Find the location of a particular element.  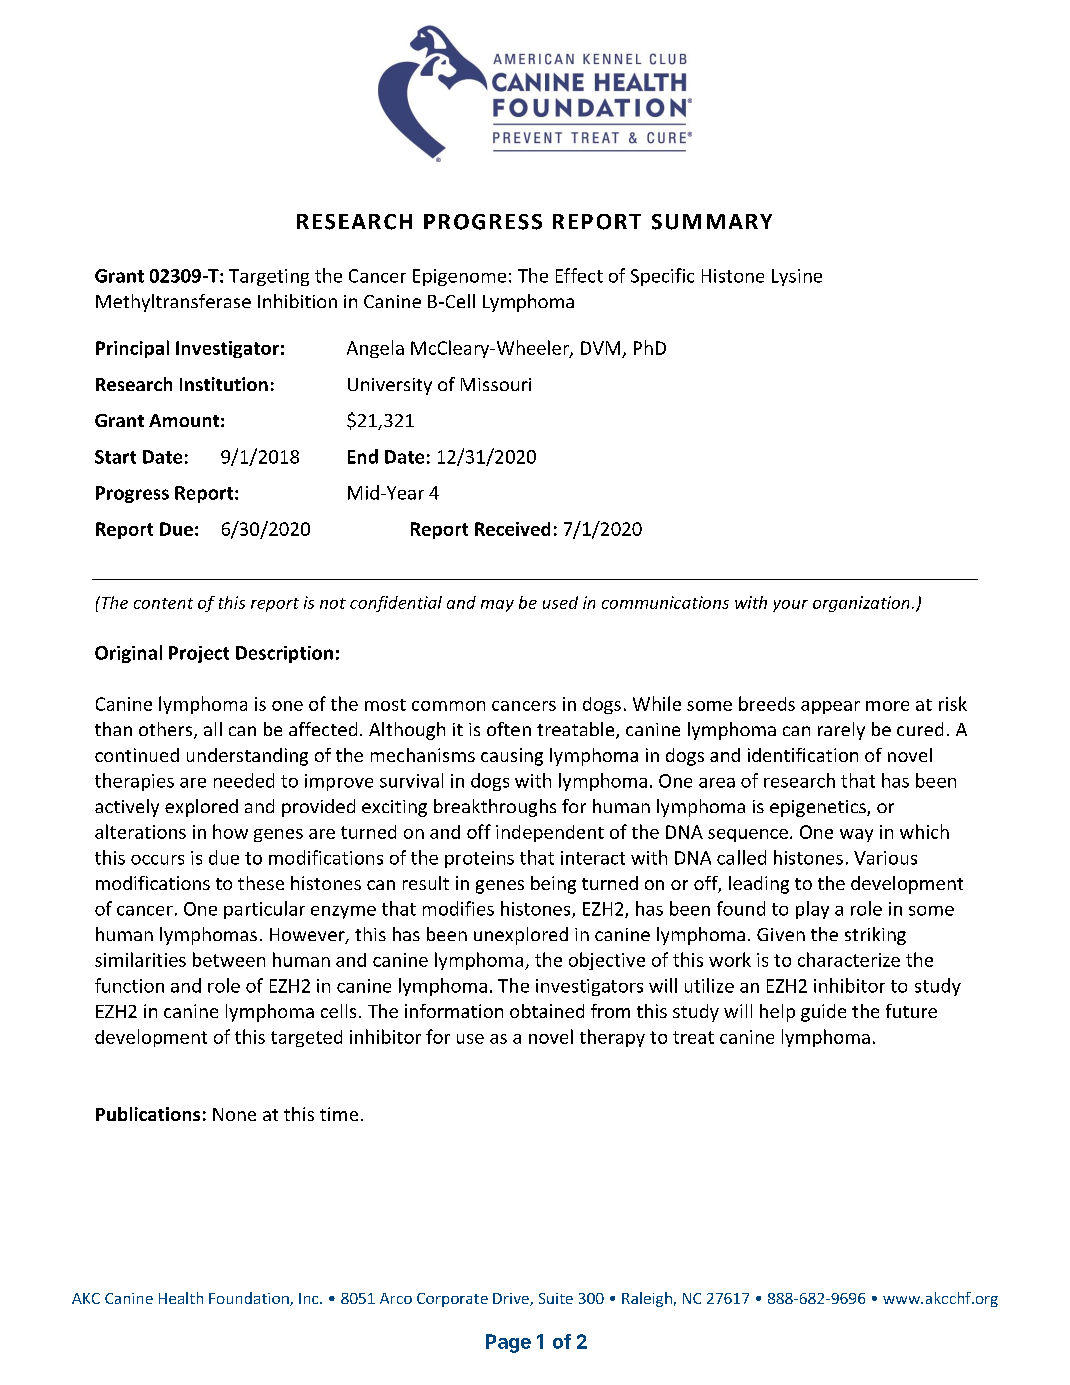

Lysine is located at coordinates (797, 277).
